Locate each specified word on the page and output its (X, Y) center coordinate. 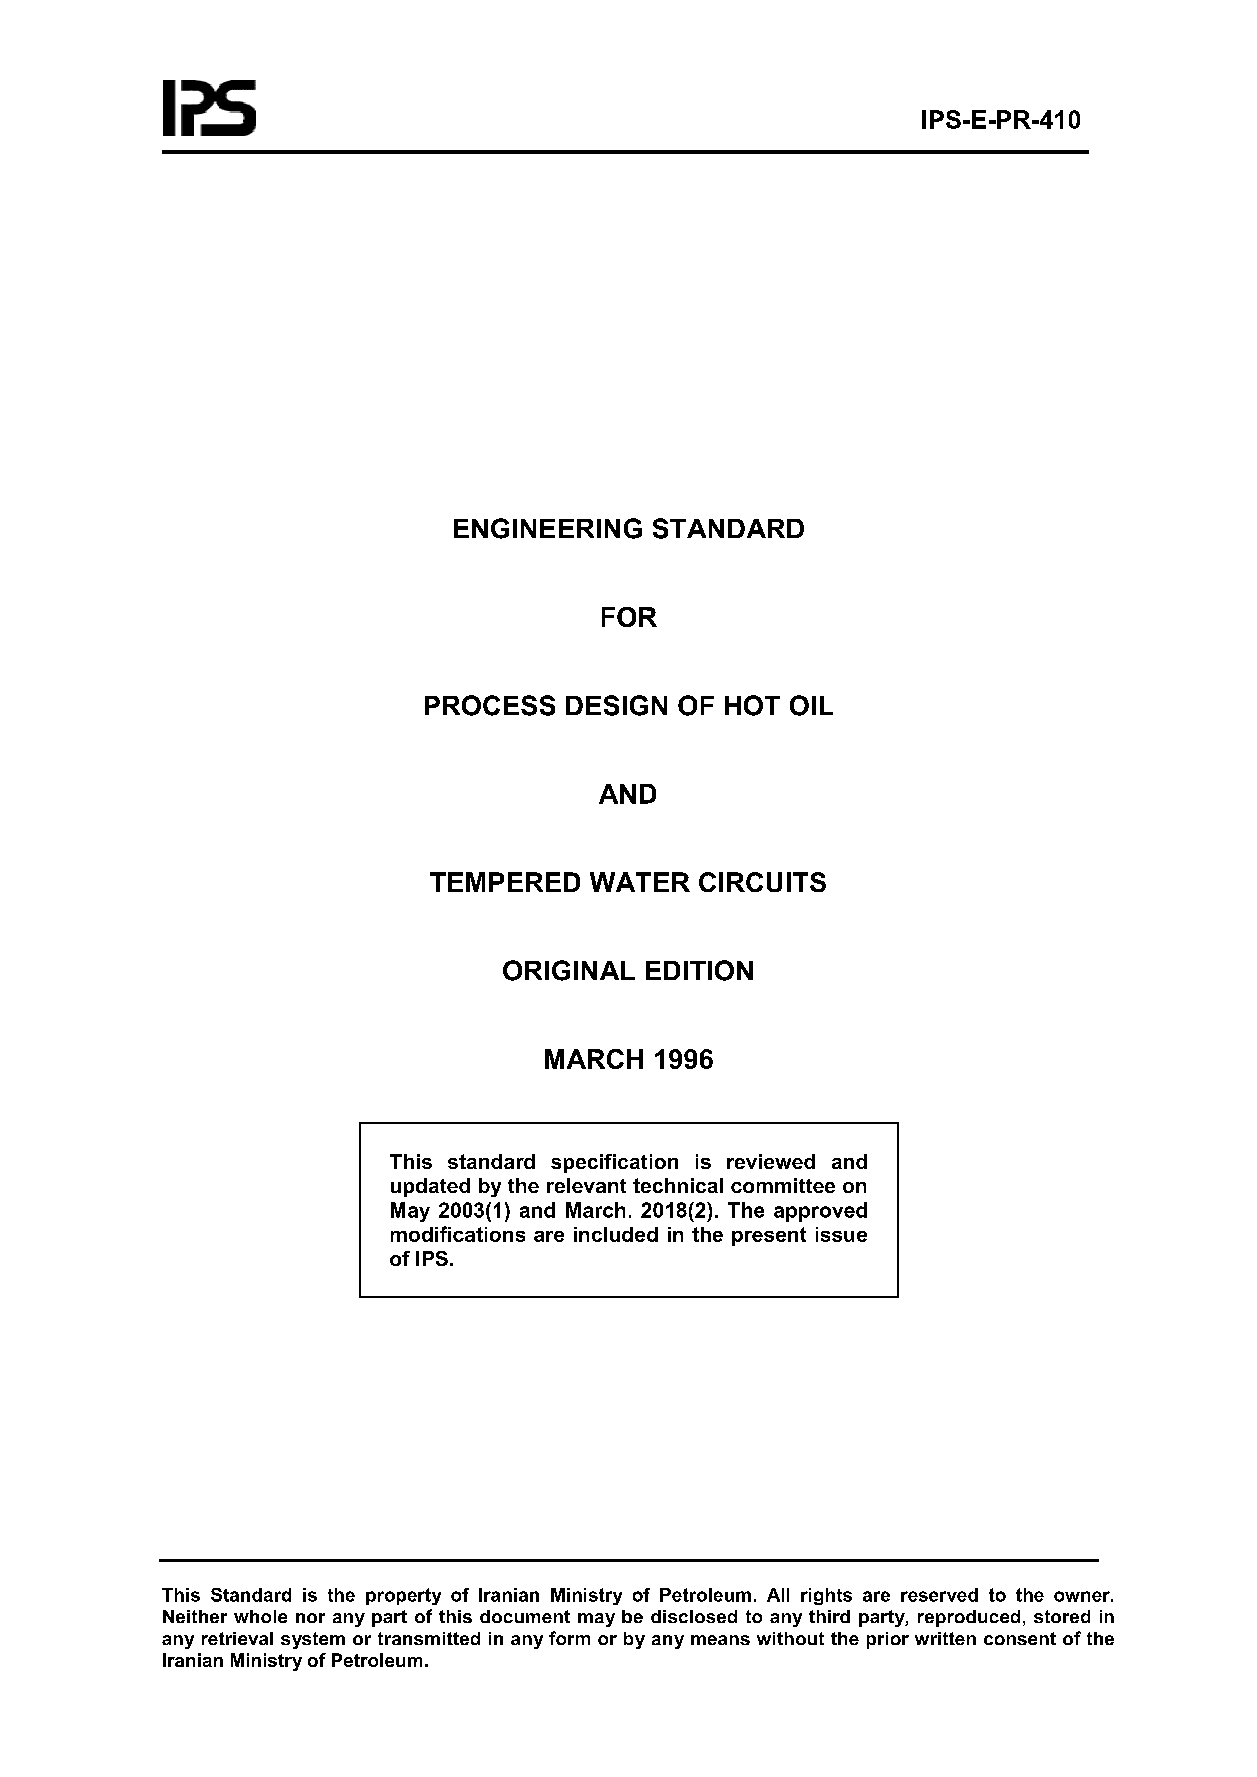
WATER (640, 882)
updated (430, 1187)
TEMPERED (505, 882)
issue (841, 1234)
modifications (458, 1234)
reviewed (771, 1161)
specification (614, 1163)
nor (310, 1618)
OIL (811, 705)
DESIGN (616, 705)
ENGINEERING (548, 528)
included (616, 1234)
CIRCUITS (762, 882)
